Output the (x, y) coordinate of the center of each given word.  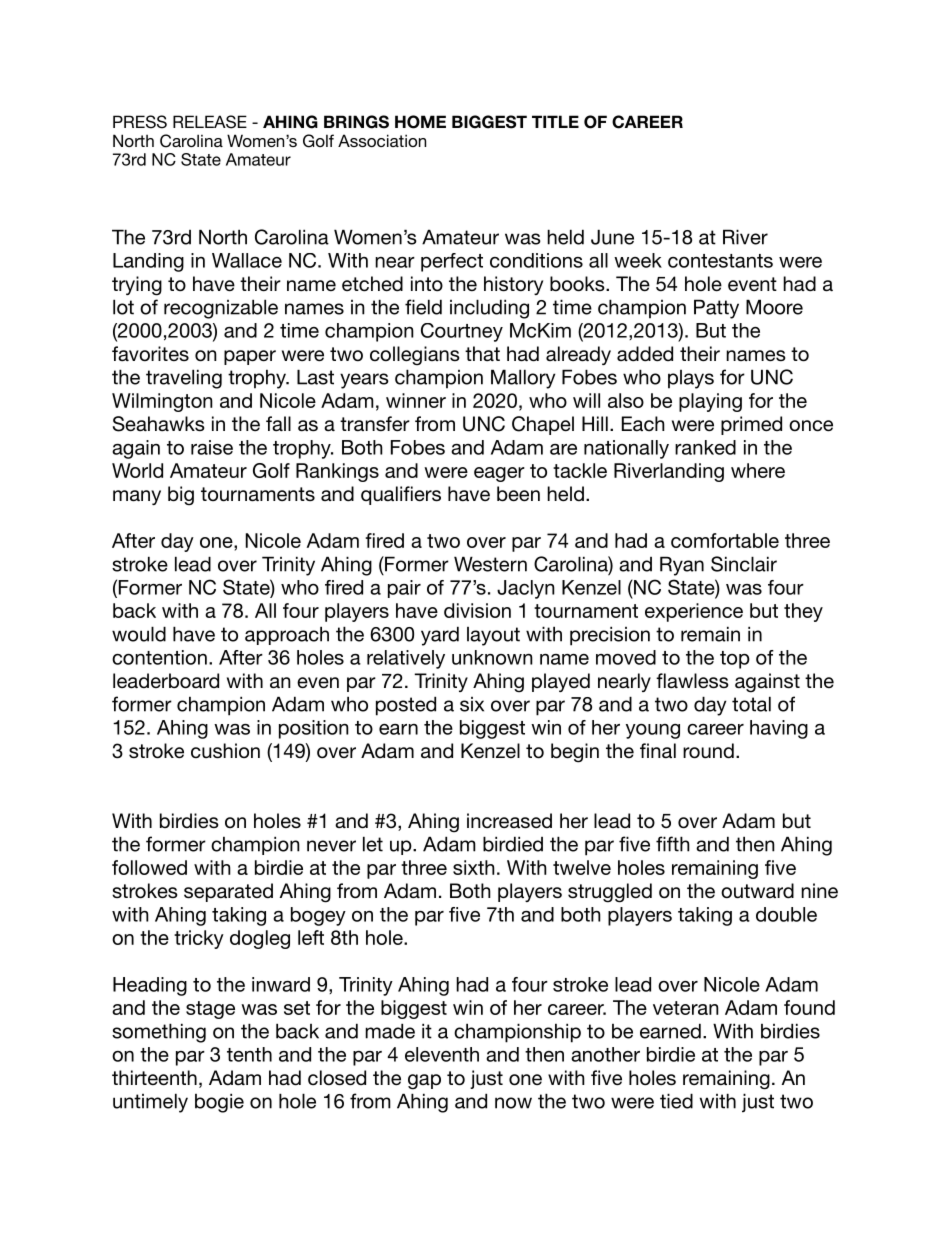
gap (424, 1082)
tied (676, 1101)
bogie (219, 1103)
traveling (184, 379)
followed (149, 867)
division (477, 610)
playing (710, 402)
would (139, 634)
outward (757, 891)
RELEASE (210, 122)
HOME (420, 122)
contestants (720, 261)
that (482, 353)
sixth (474, 867)
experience (694, 612)
